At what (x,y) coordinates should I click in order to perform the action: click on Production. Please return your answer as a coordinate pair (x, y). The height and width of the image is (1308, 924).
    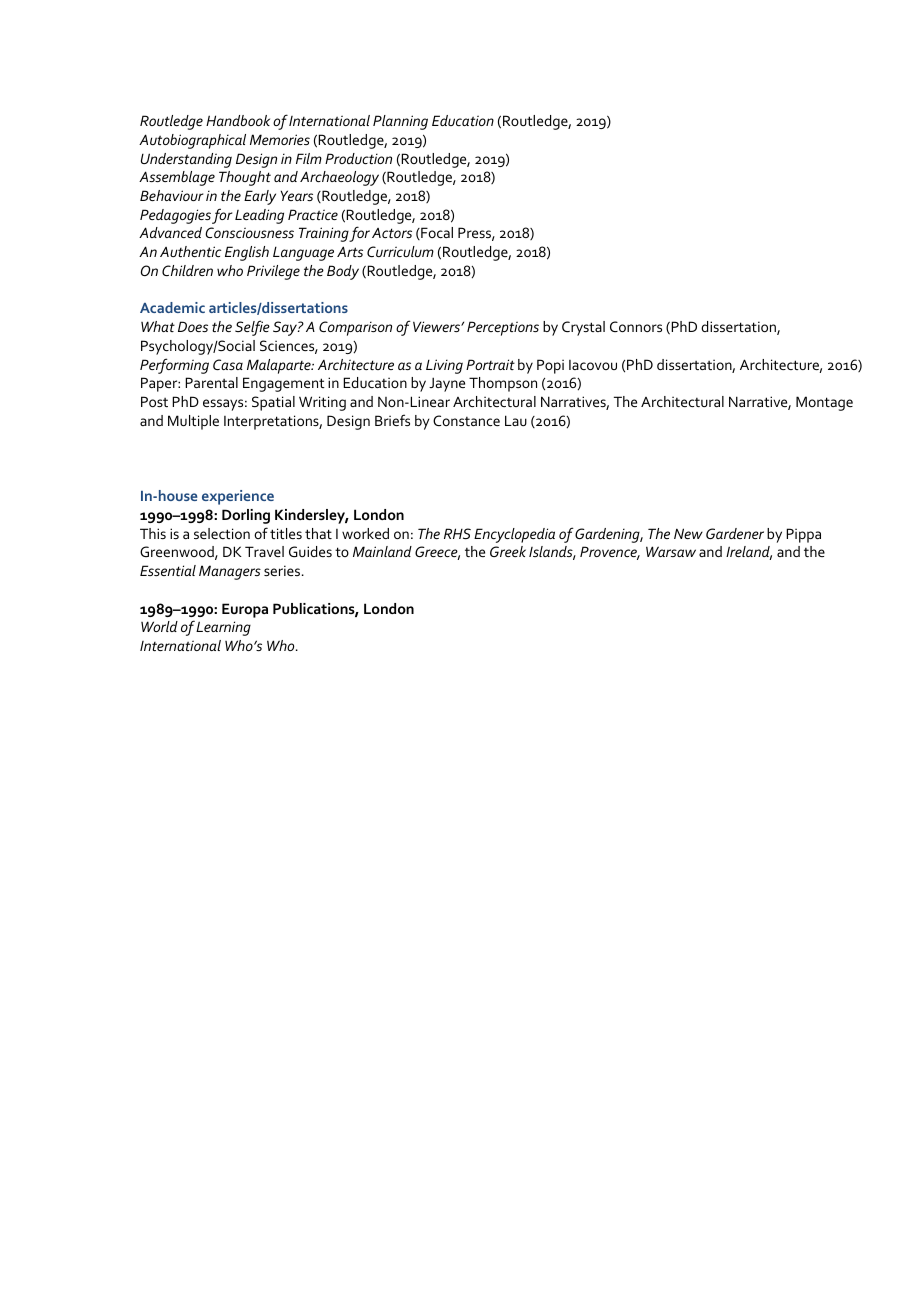
    Looking at the image, I should click on (358, 158).
